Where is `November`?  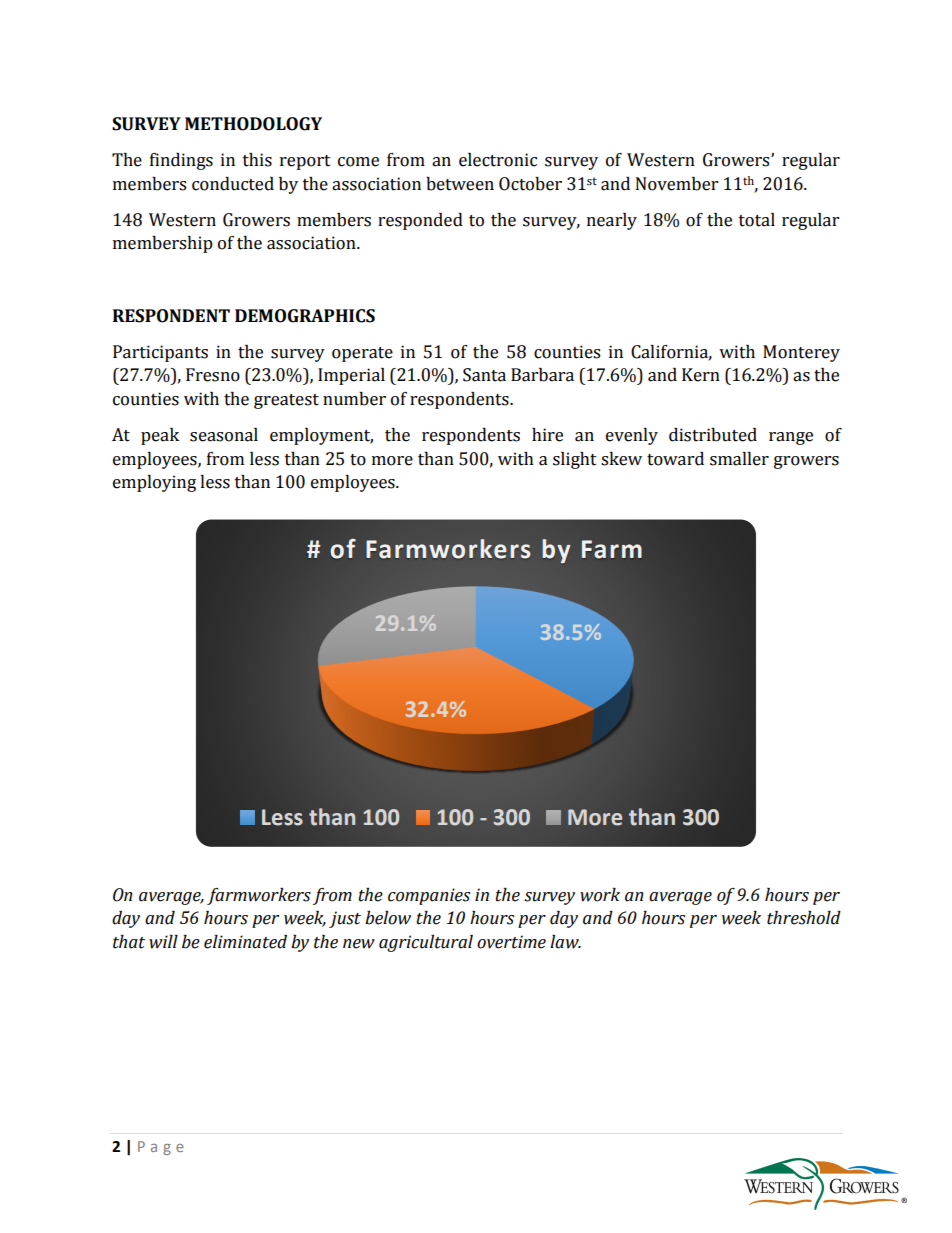 November is located at coordinates (677, 184).
